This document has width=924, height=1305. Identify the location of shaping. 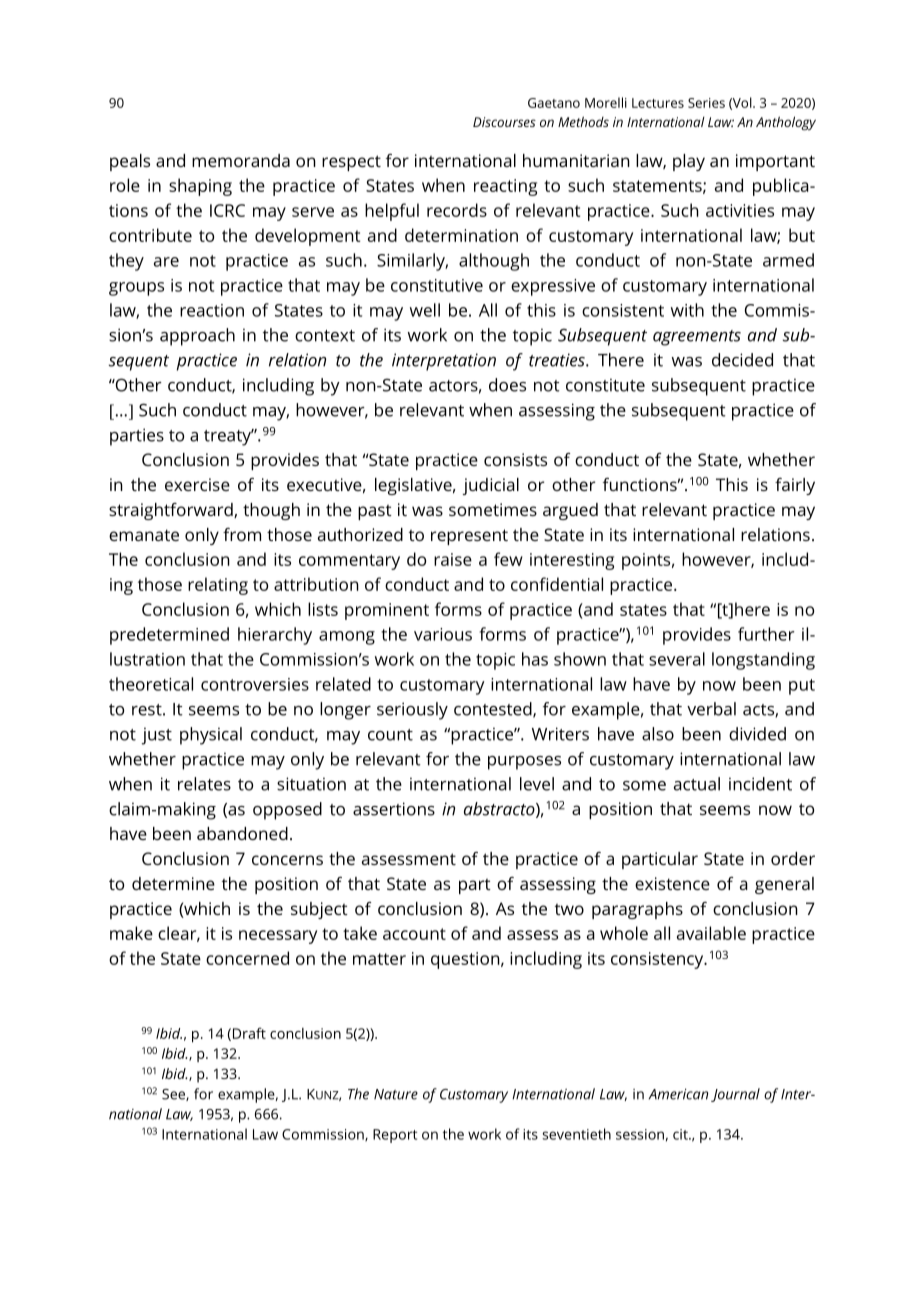
(200, 187).
